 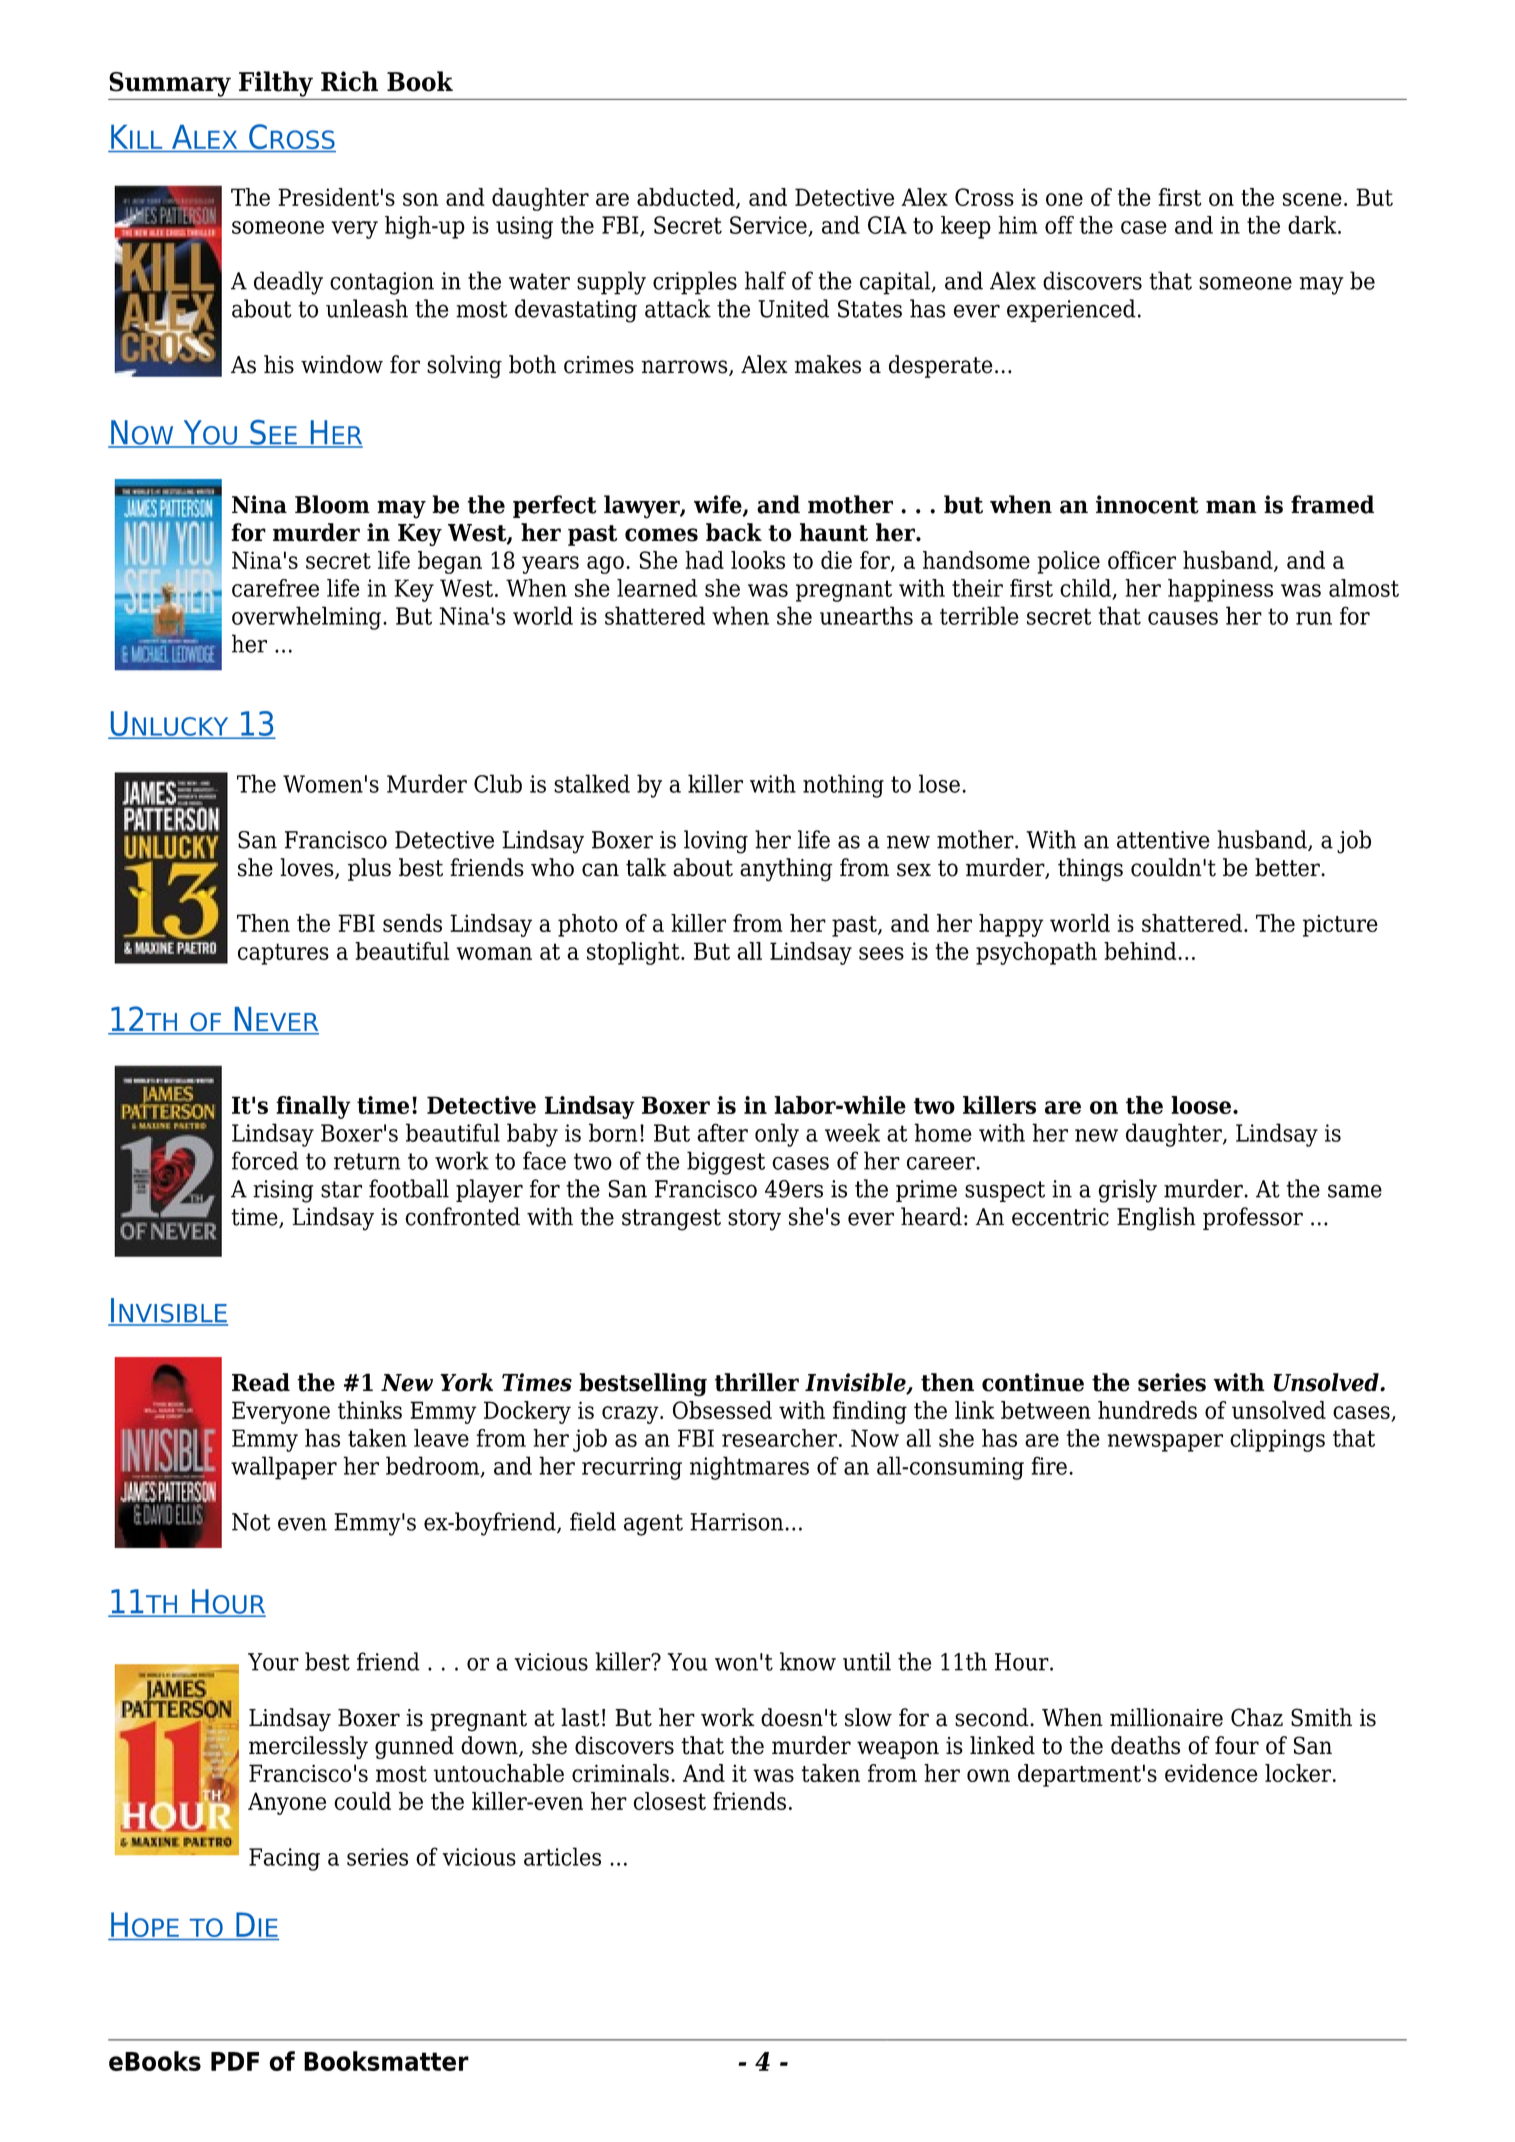 What do you see at coordinates (284, 1468) in the screenshot?
I see `wallpaper` at bounding box center [284, 1468].
